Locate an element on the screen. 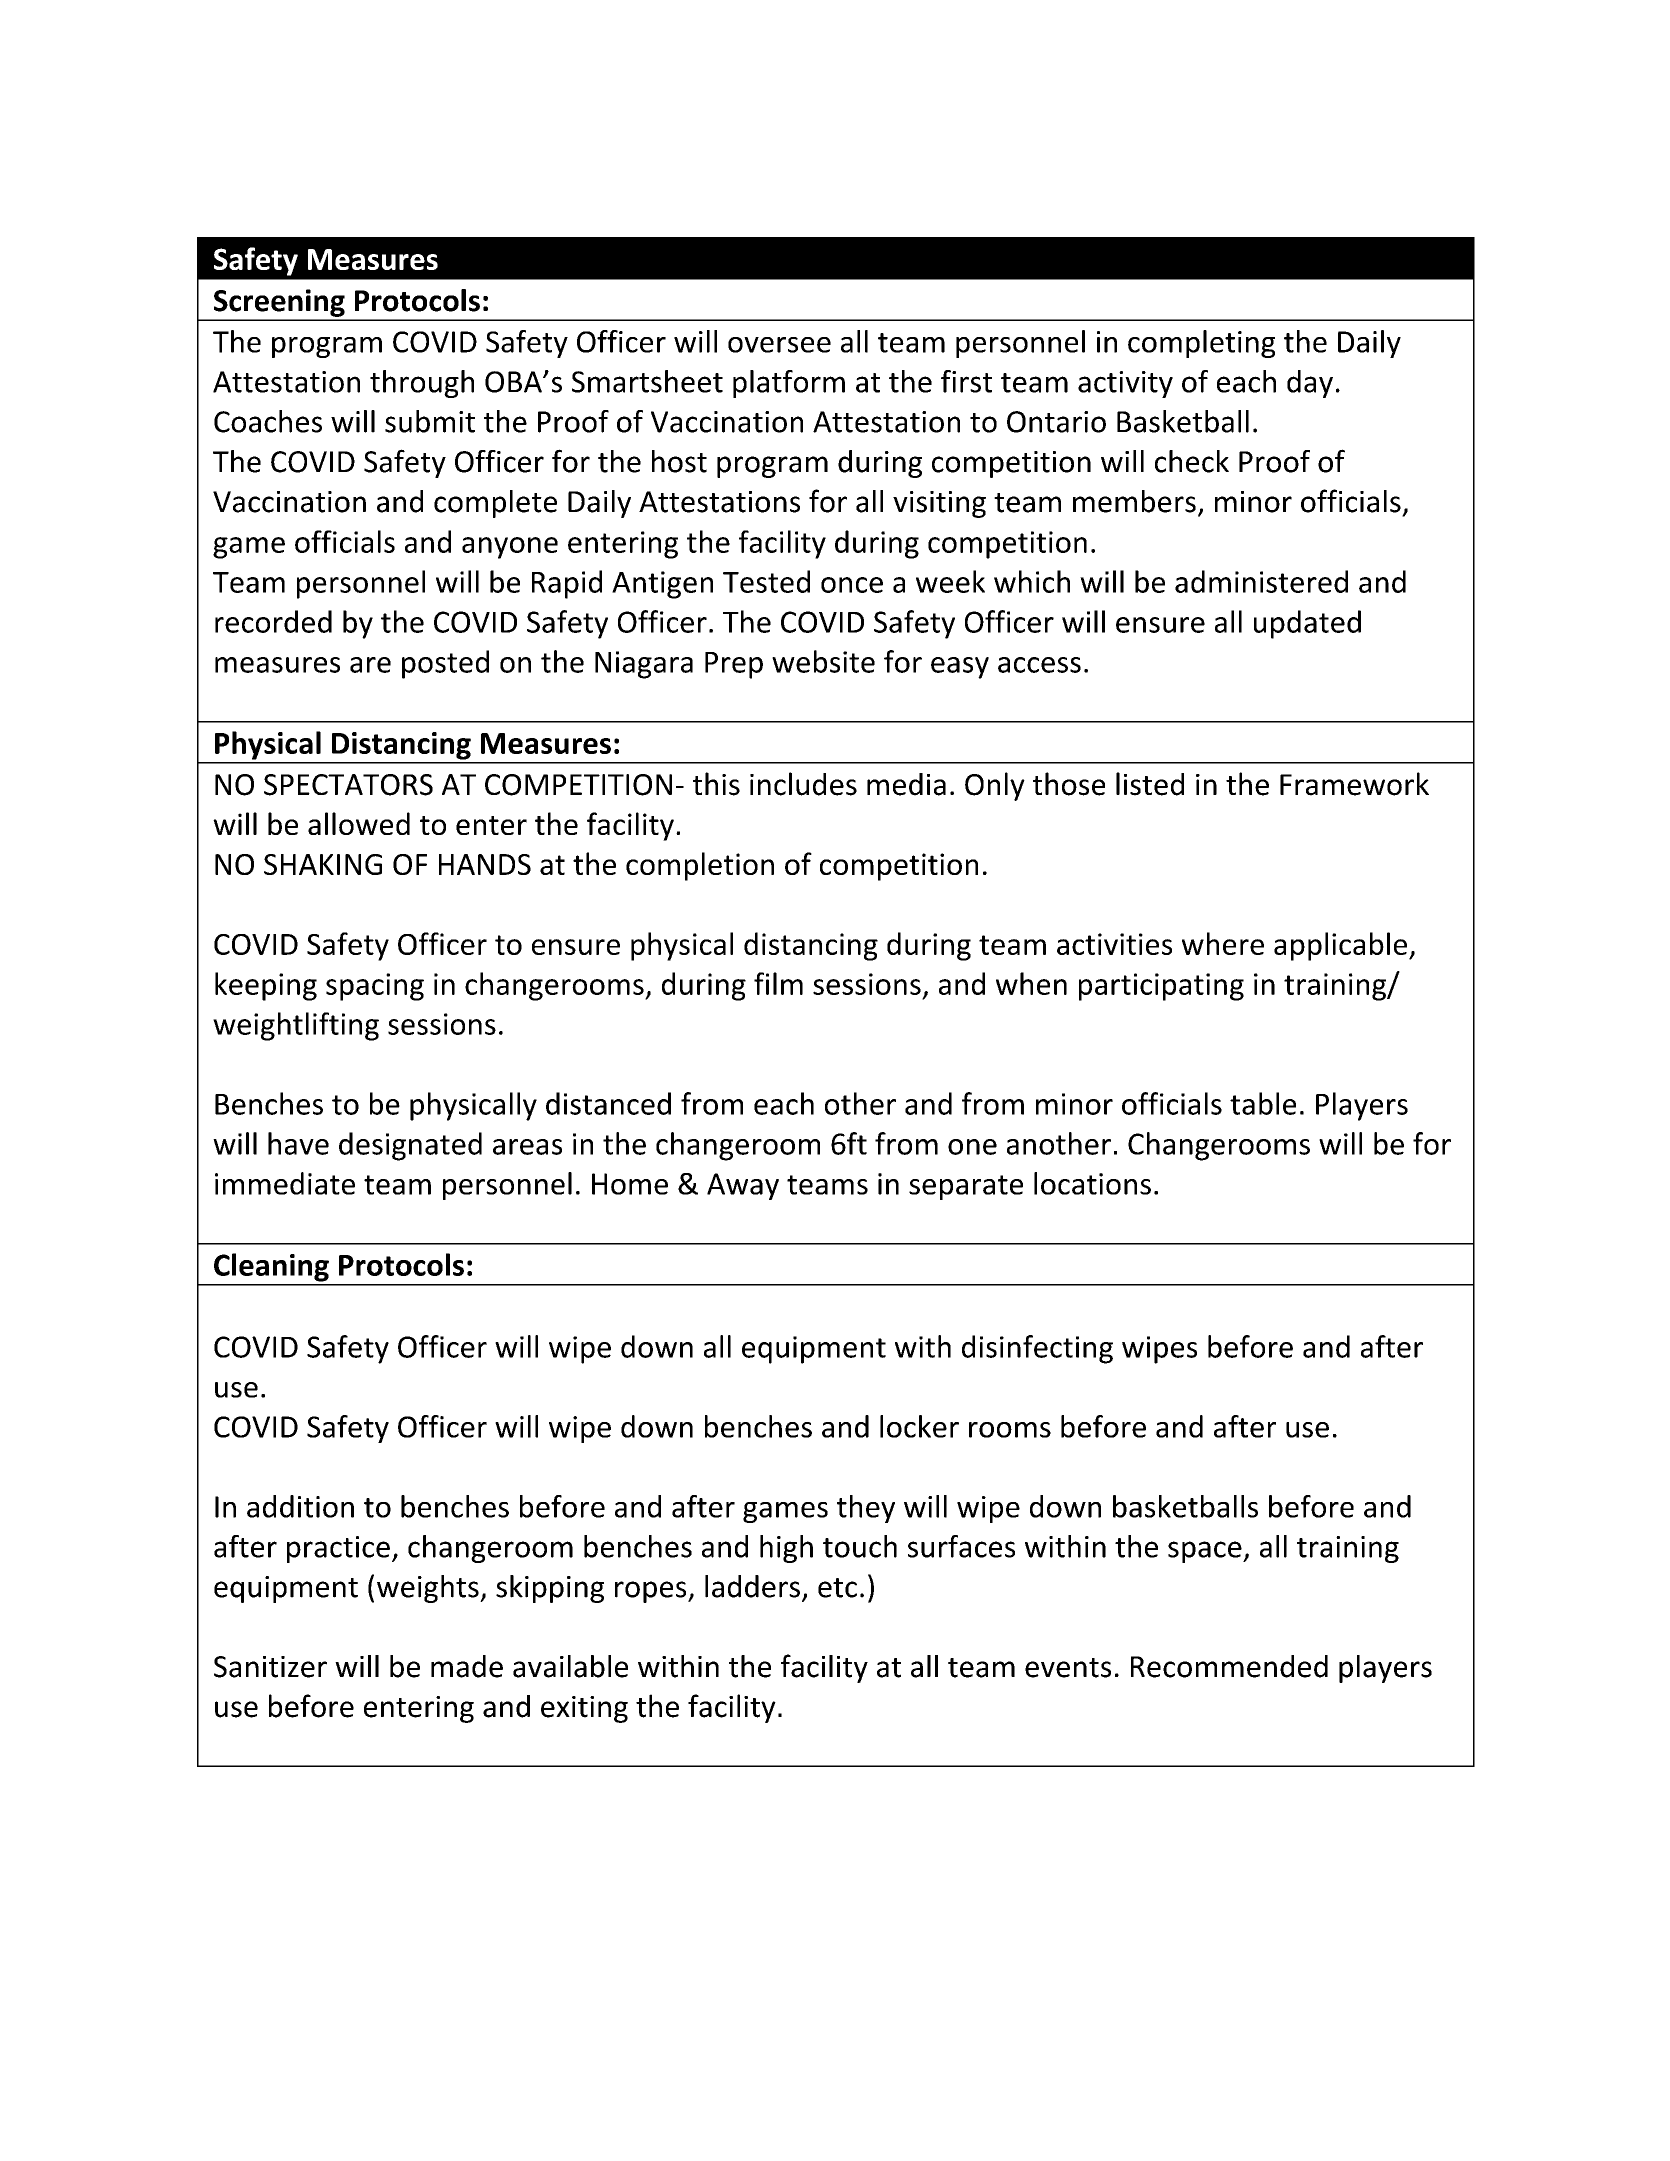  spacing is located at coordinates (375, 987).
